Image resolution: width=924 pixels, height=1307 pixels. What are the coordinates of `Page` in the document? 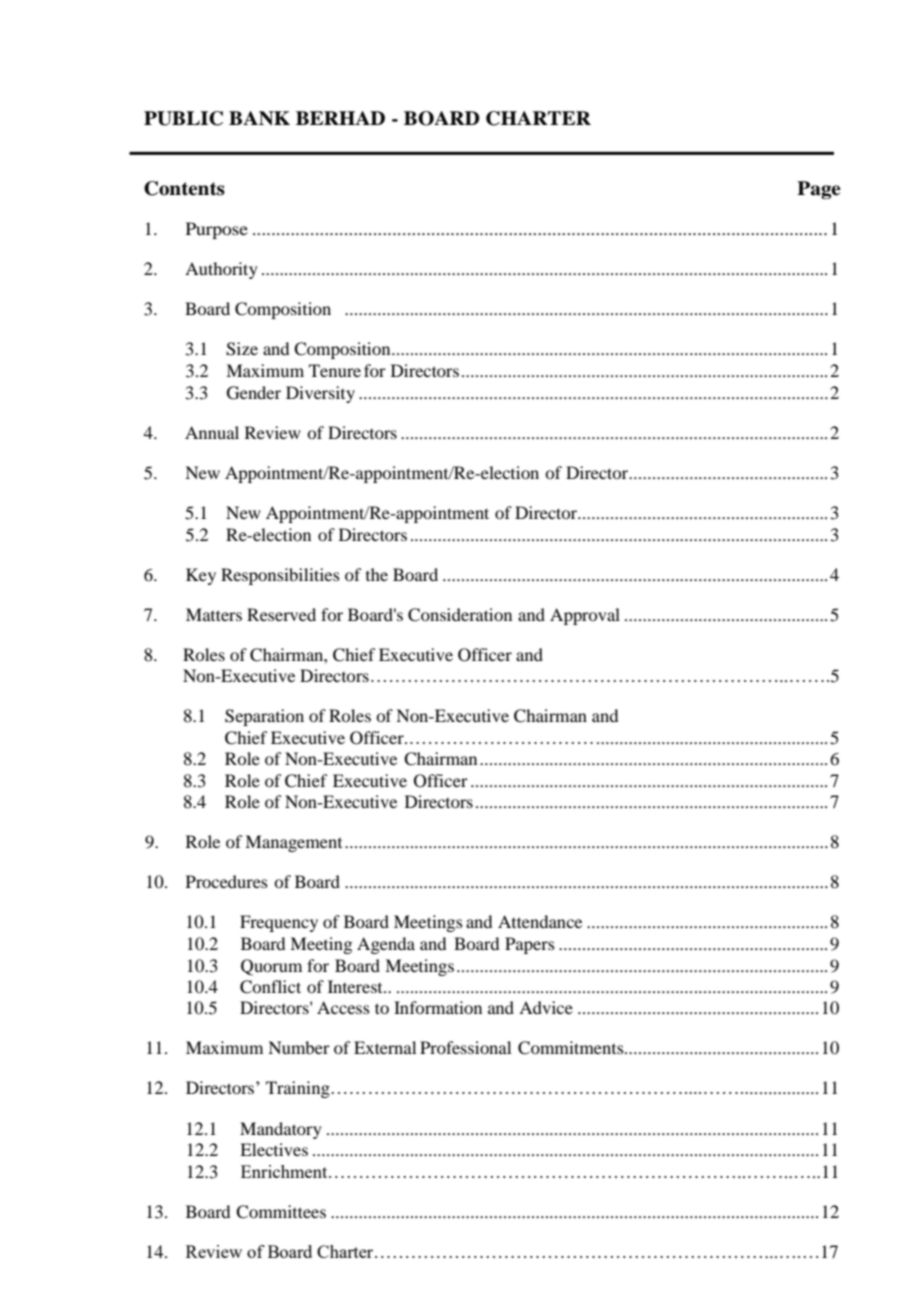 It's located at (819, 190).
